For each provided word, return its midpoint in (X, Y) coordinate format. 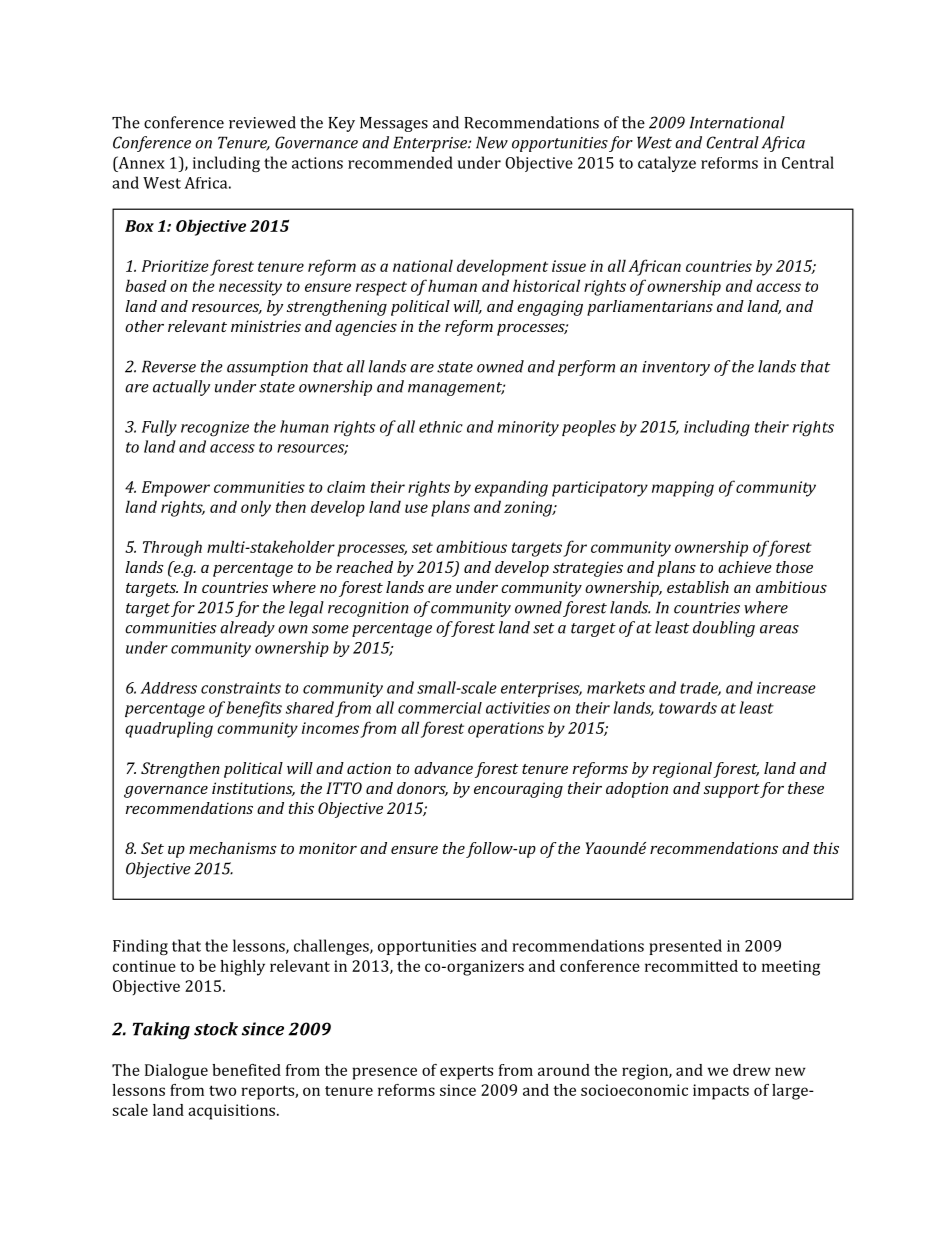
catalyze (667, 164)
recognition (368, 609)
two (222, 1090)
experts (466, 1072)
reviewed (262, 122)
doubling (724, 629)
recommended (400, 162)
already (247, 629)
